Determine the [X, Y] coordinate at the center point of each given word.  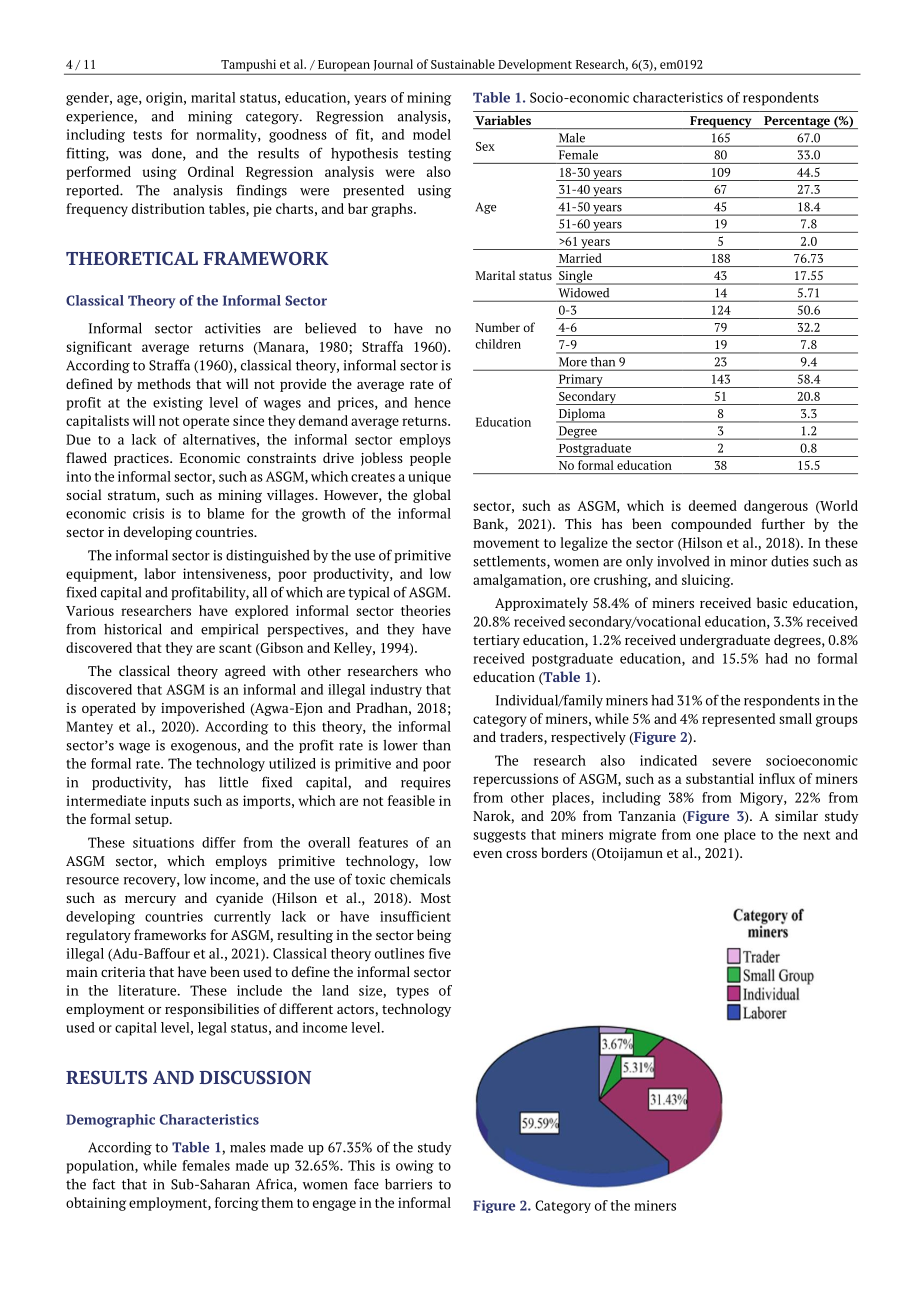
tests [147, 135]
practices [142, 459]
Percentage [797, 122]
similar [796, 815]
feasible [411, 800]
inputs [170, 802]
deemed [713, 505]
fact [104, 1184]
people [430, 459]
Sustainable [463, 64]
